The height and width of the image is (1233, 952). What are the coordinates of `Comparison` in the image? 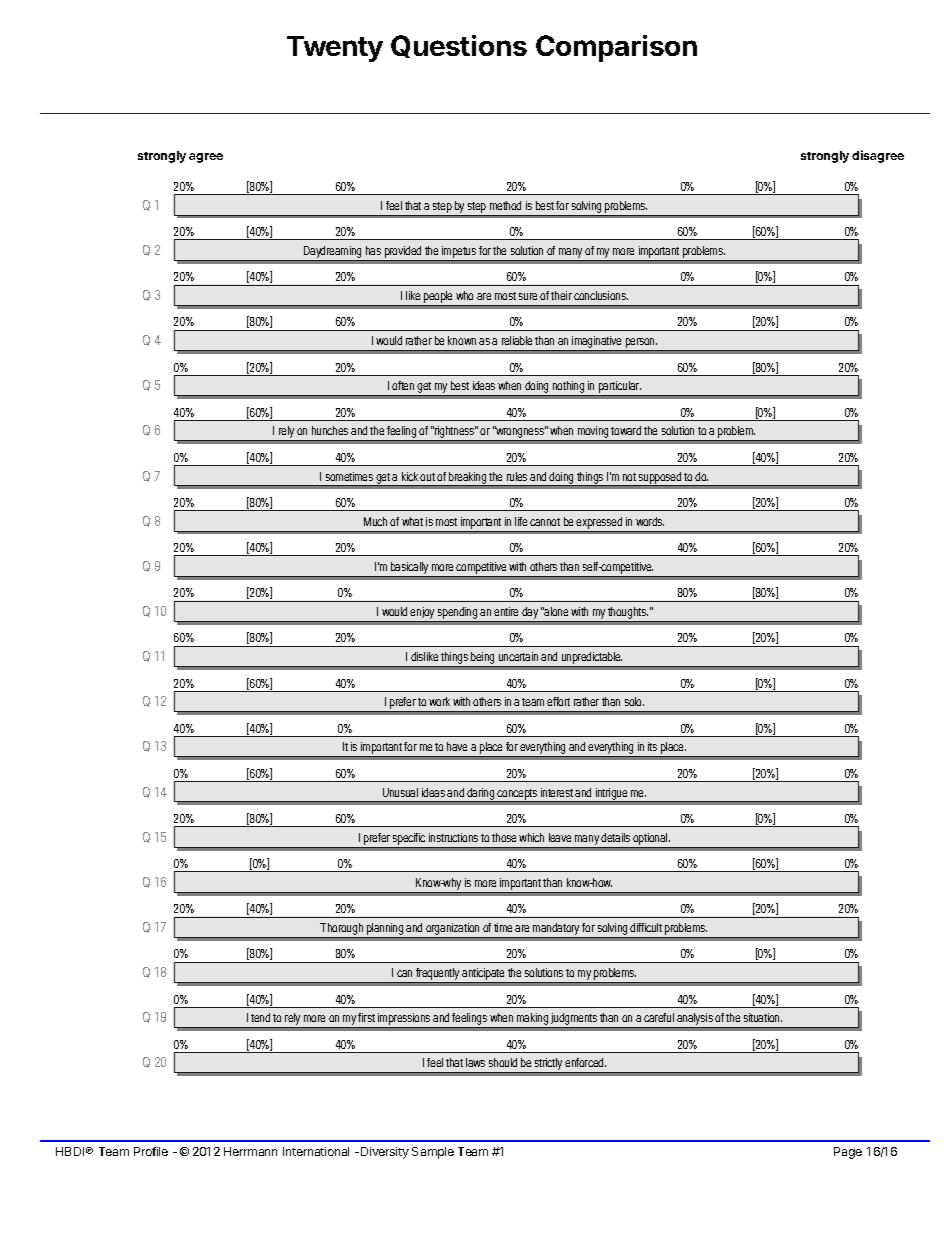 It's located at (616, 48).
